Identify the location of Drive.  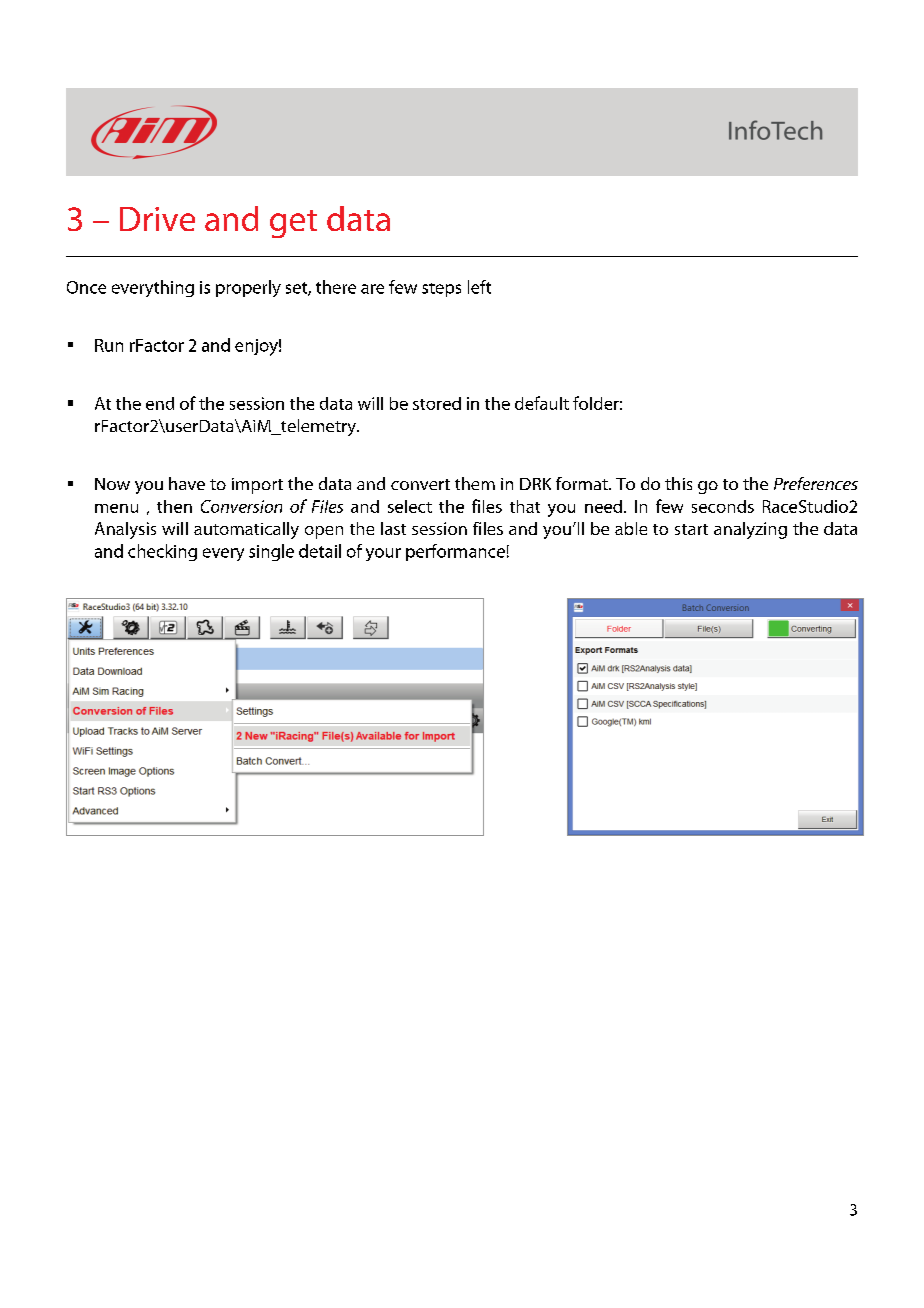
(157, 219).
